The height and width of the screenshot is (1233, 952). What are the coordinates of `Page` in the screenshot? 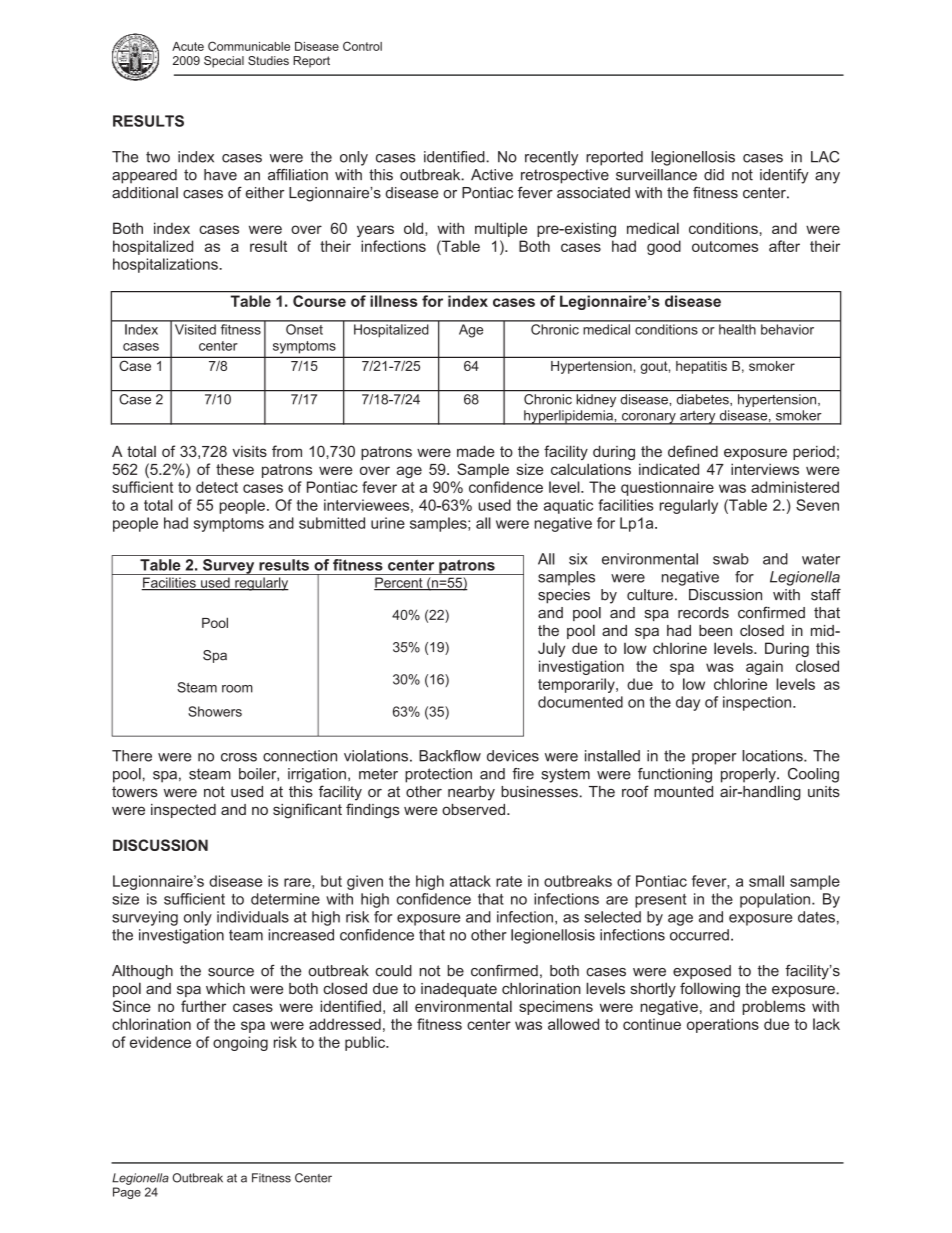 It's located at (127, 1193).
